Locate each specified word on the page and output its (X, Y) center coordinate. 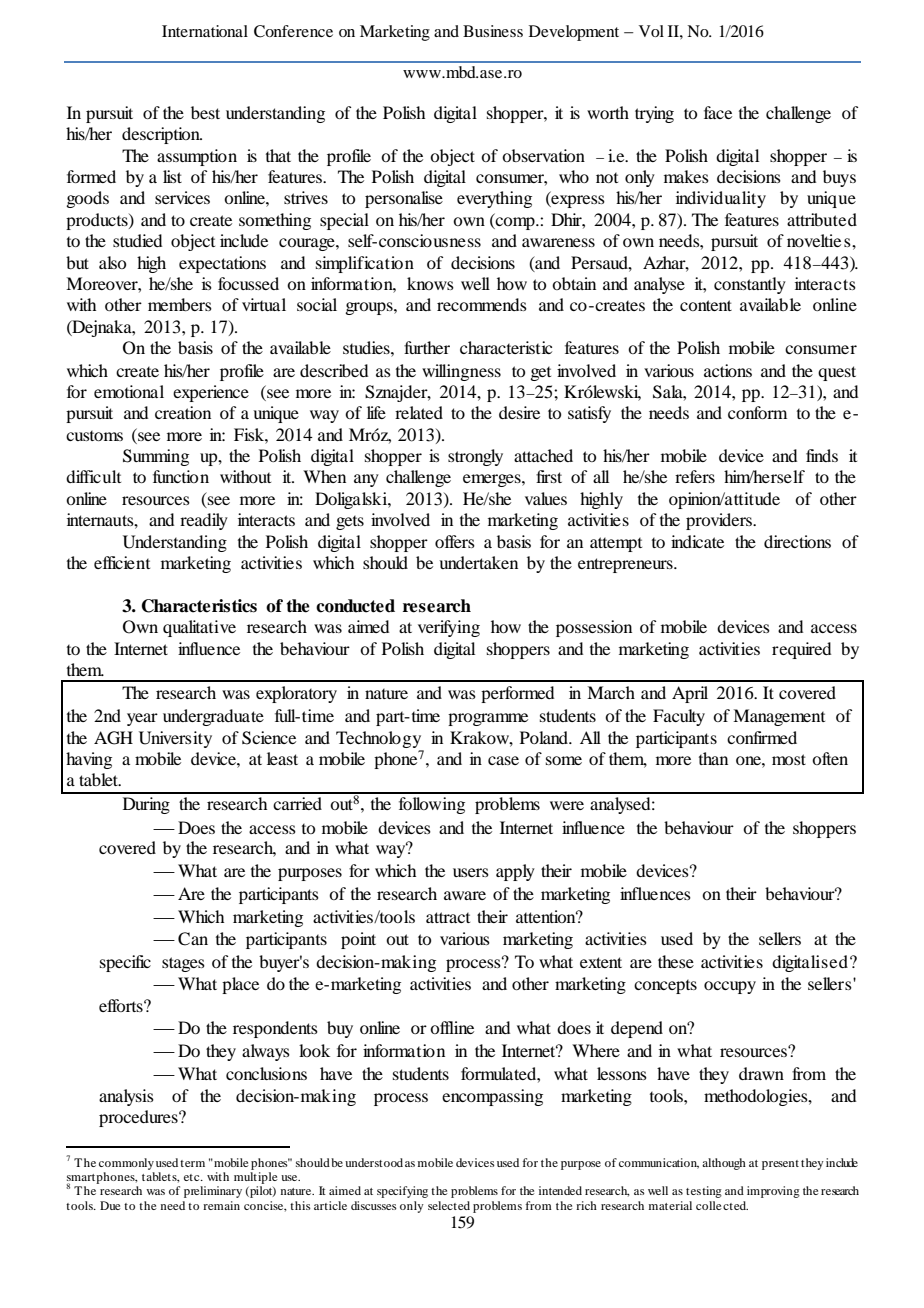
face (718, 112)
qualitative (199, 628)
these (676, 961)
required (801, 650)
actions (728, 370)
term (192, 1163)
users (471, 872)
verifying (449, 628)
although (724, 1164)
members (180, 304)
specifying (402, 1192)
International (205, 31)
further (427, 347)
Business (493, 31)
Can (193, 939)
